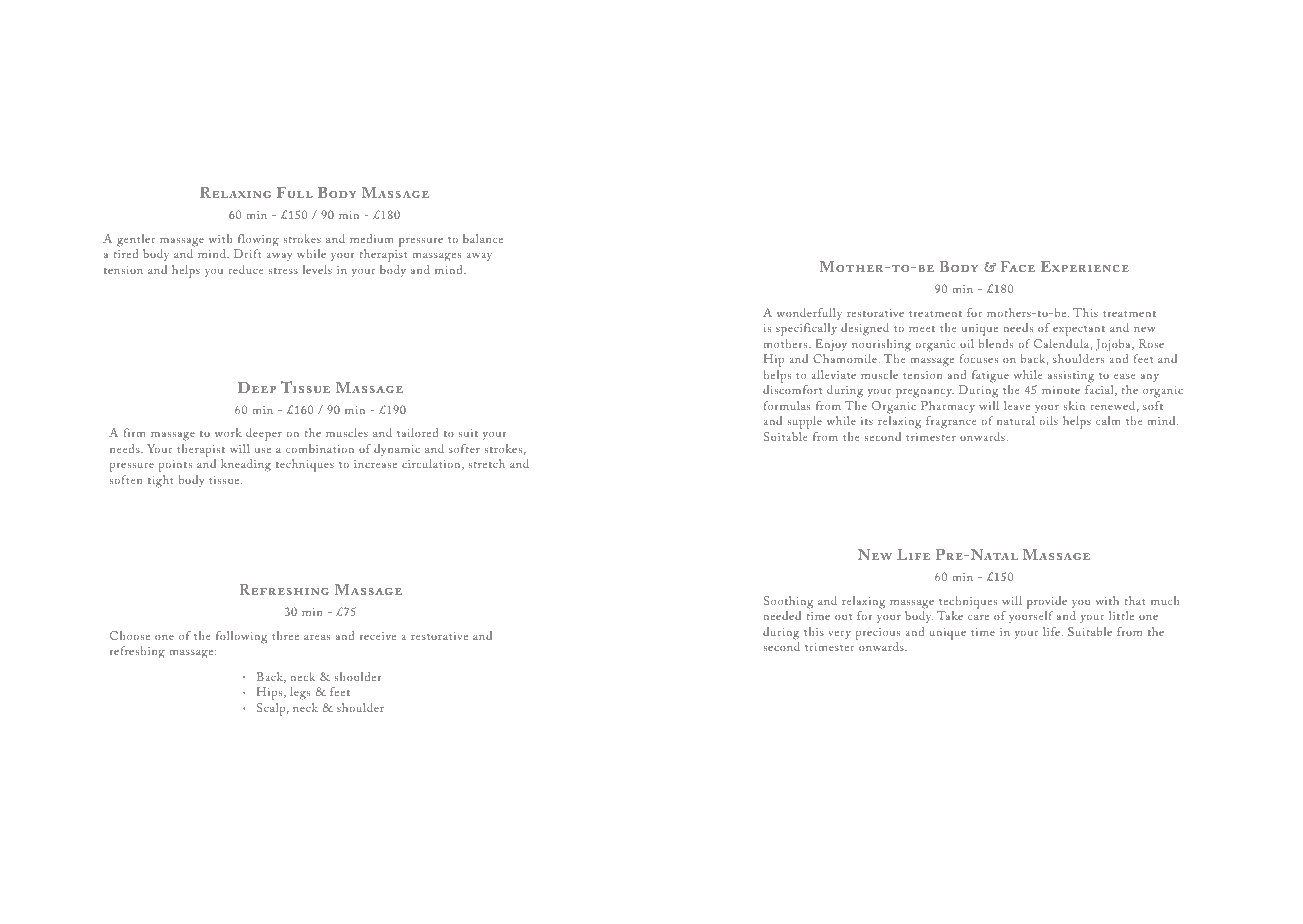 The width and height of the page is (1303, 924). What do you see at coordinates (228, 432) in the page?
I see `work` at bounding box center [228, 432].
